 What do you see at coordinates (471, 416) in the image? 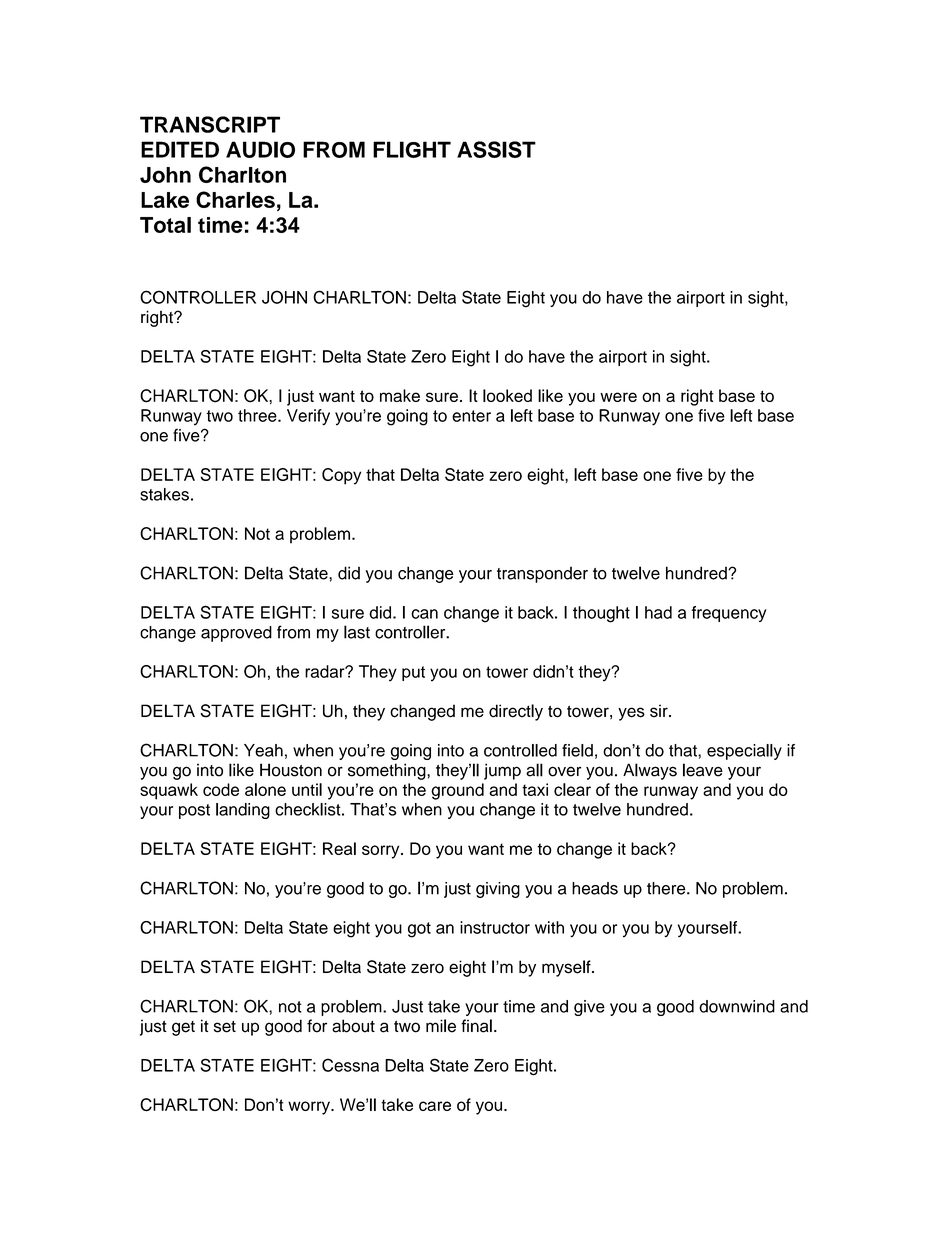
I see `enter` at bounding box center [471, 416].
